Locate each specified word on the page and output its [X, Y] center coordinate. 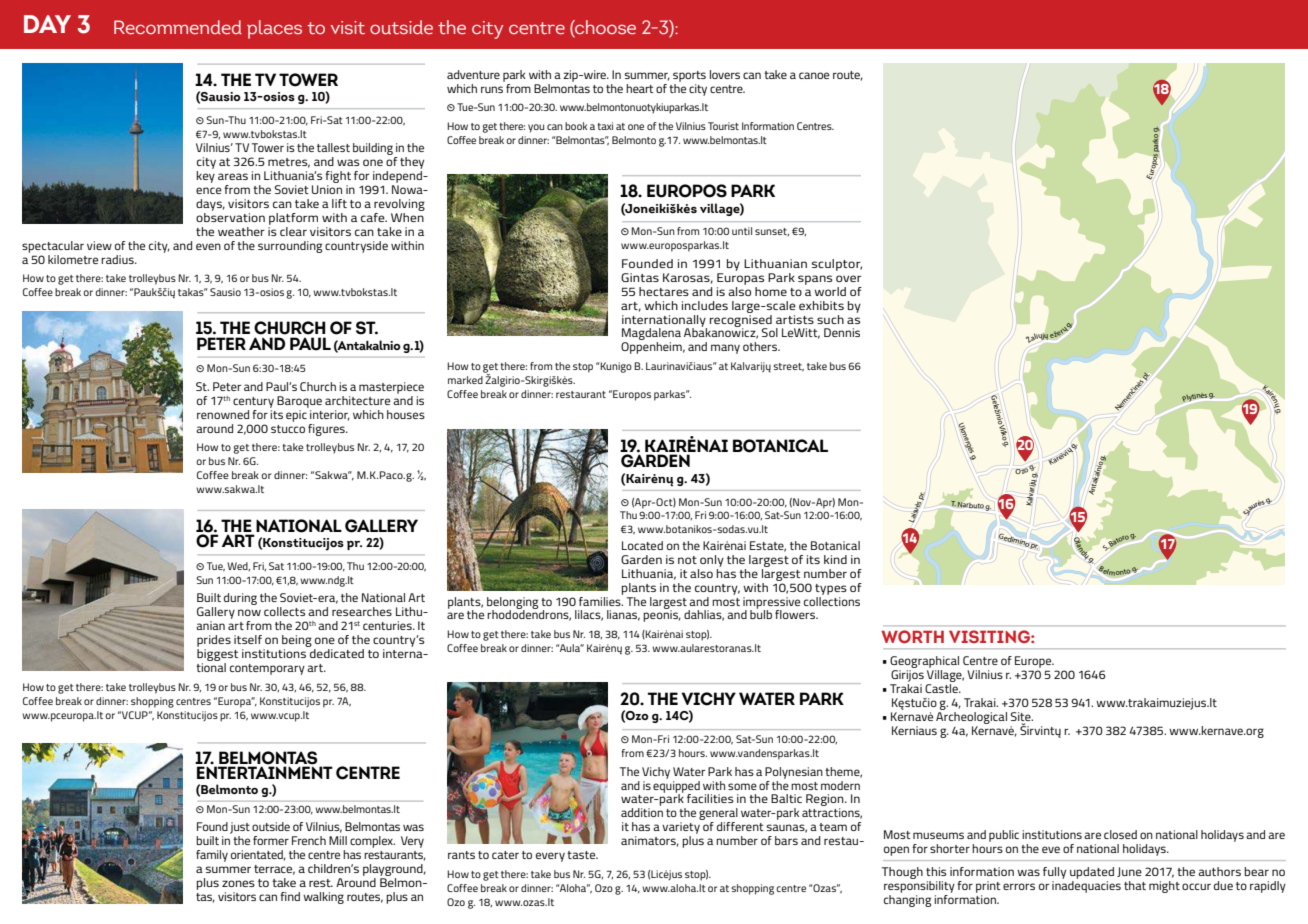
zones [238, 883]
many [725, 349]
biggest [217, 656]
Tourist [723, 126]
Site [1022, 718]
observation [230, 216]
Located [642, 545]
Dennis [842, 332]
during [240, 599]
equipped [676, 786]
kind [835, 559]
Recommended [178, 27]
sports [689, 76]
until [742, 231]
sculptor [837, 265]
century [253, 402]
